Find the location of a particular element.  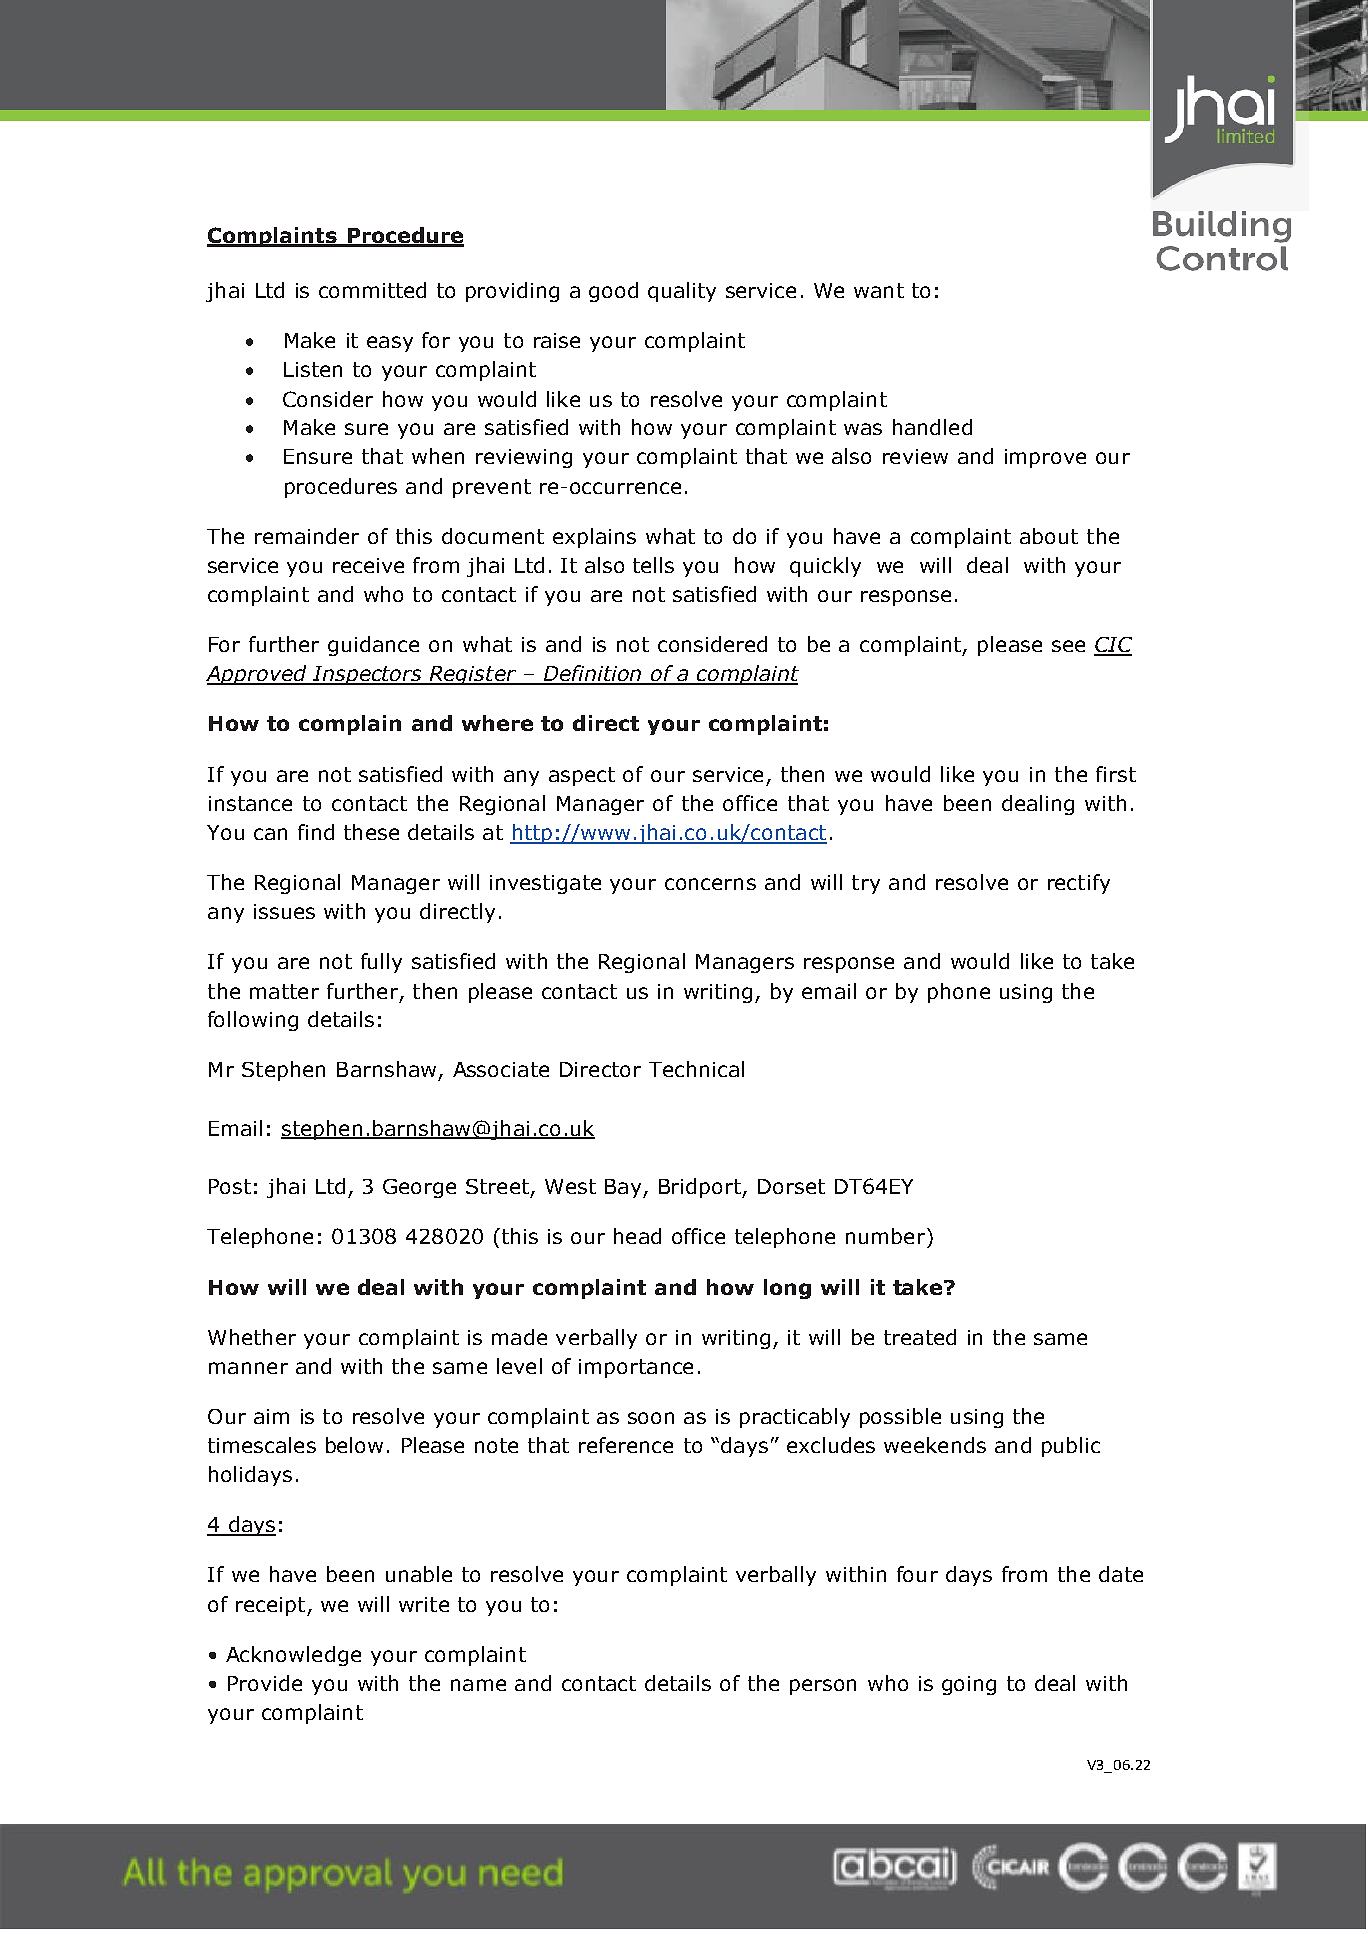

person is located at coordinates (823, 1687).
